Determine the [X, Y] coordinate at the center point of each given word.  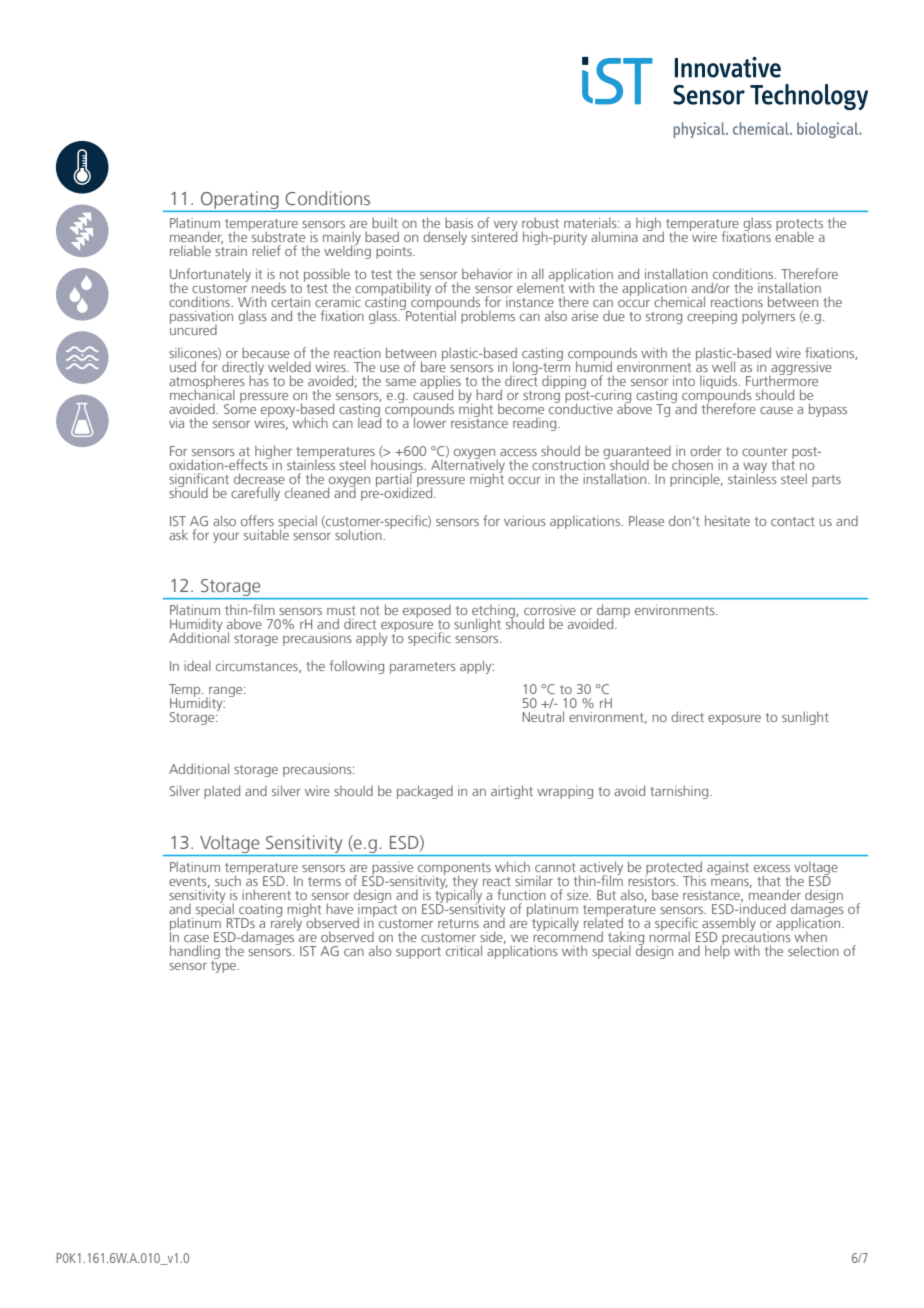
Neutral [543, 716]
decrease [259, 478]
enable [794, 235]
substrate [278, 236]
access [518, 452]
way [755, 469]
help [717, 951]
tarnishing [680, 792]
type [224, 965]
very [505, 227]
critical [464, 950]
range [226, 693]
